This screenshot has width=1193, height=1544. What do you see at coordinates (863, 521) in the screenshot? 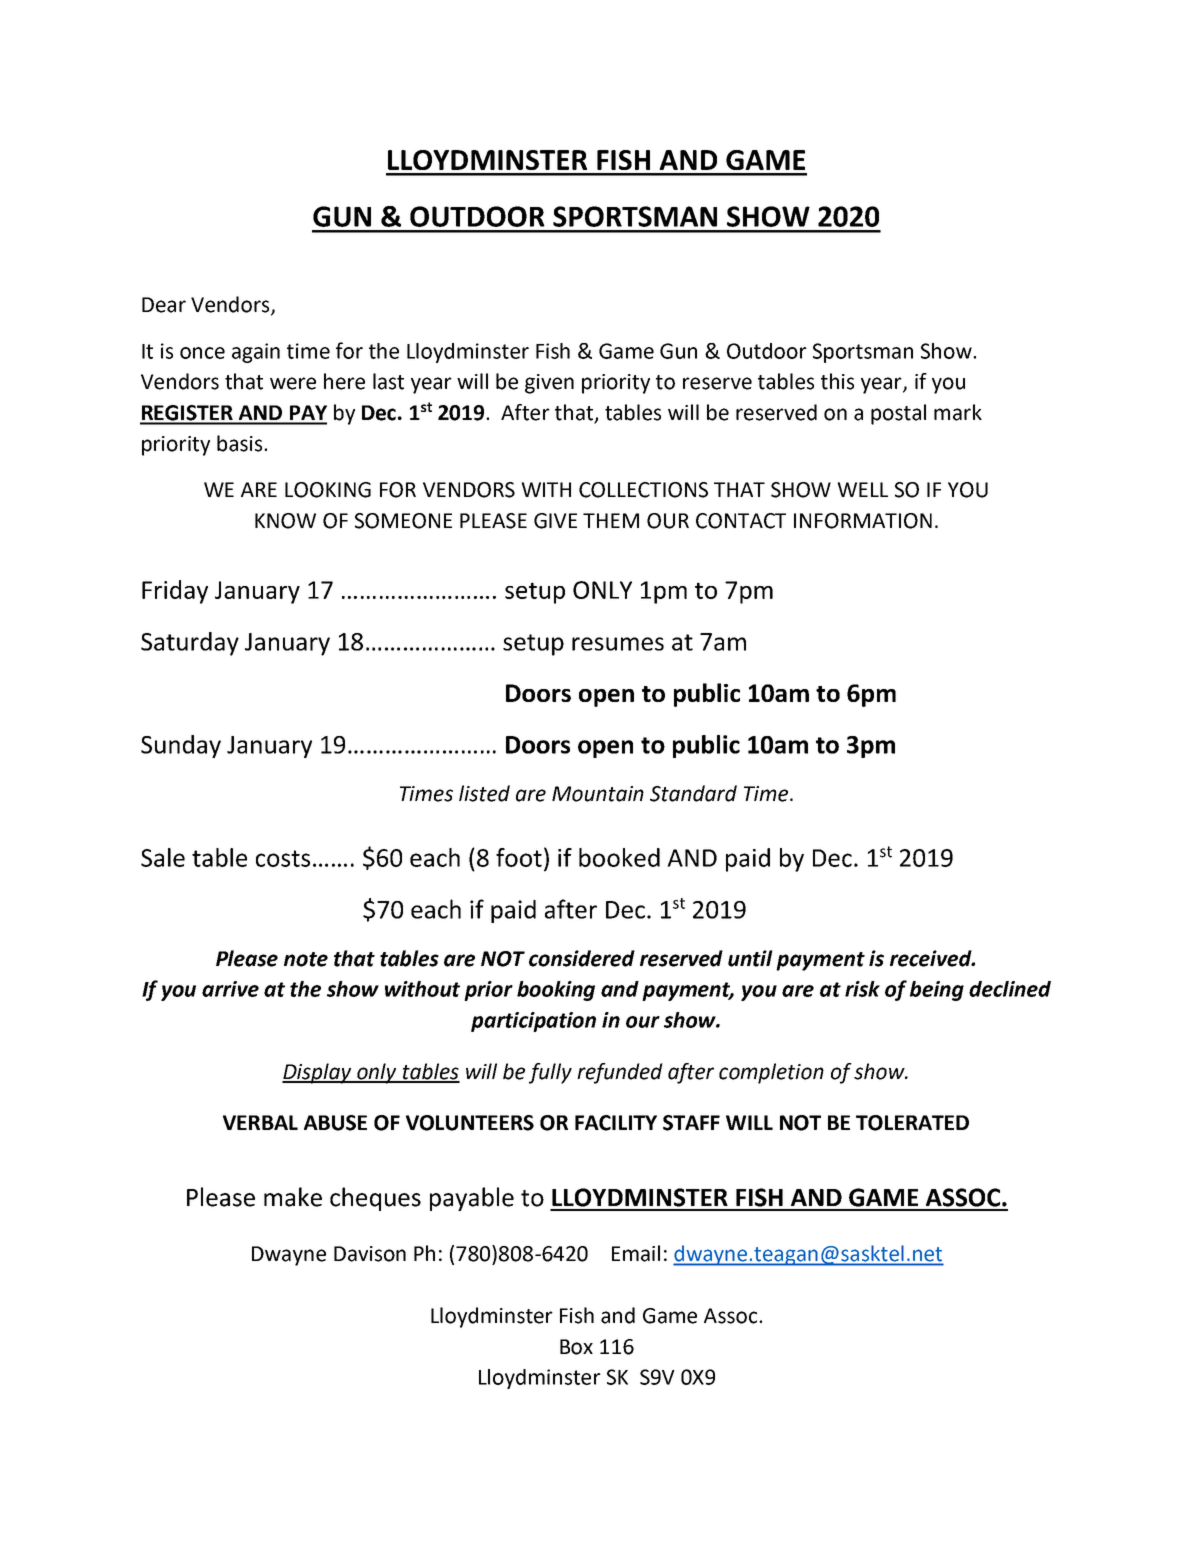
I see `INFORMATION` at bounding box center [863, 521].
